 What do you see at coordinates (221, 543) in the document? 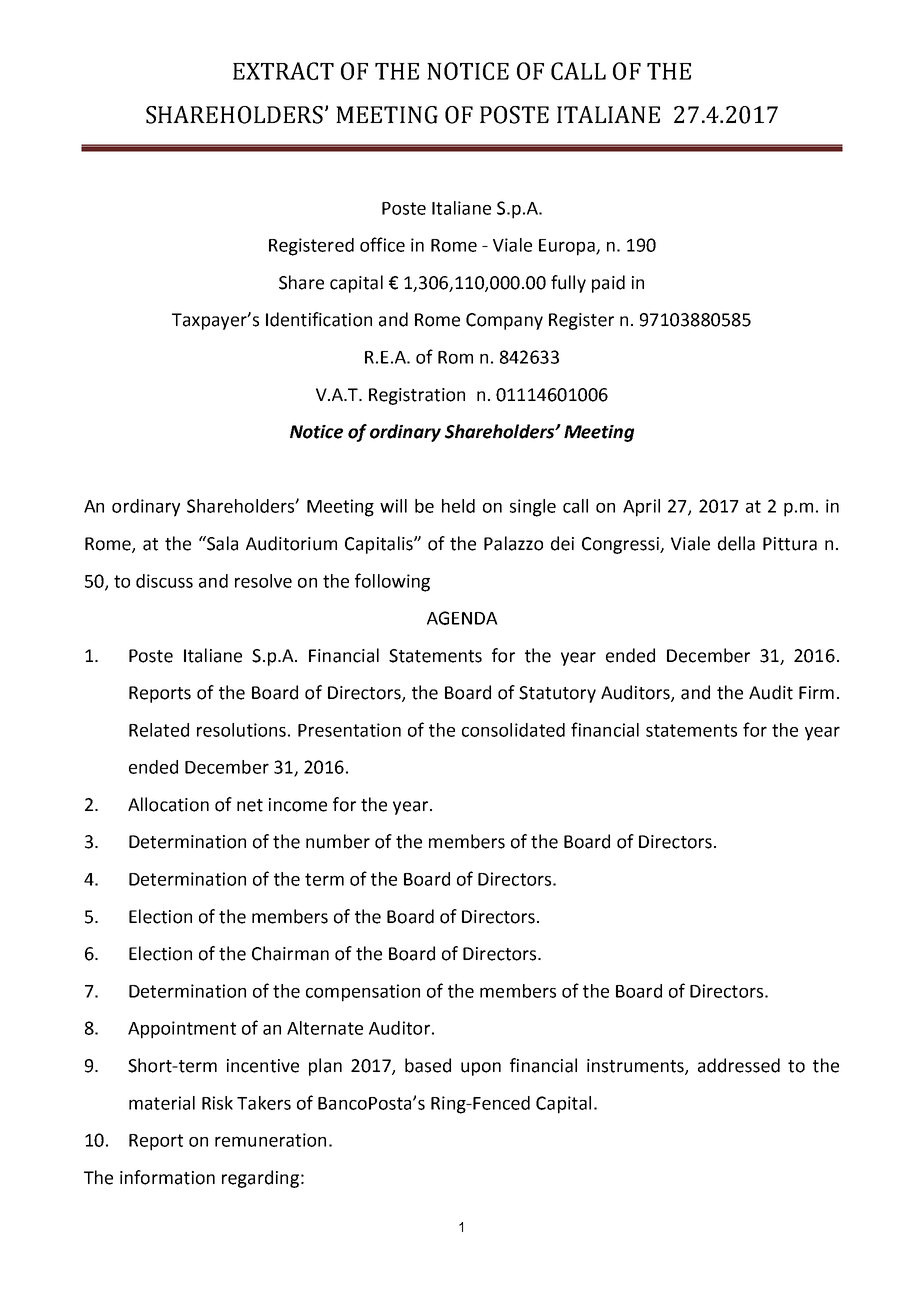
I see `Sala` at bounding box center [221, 543].
